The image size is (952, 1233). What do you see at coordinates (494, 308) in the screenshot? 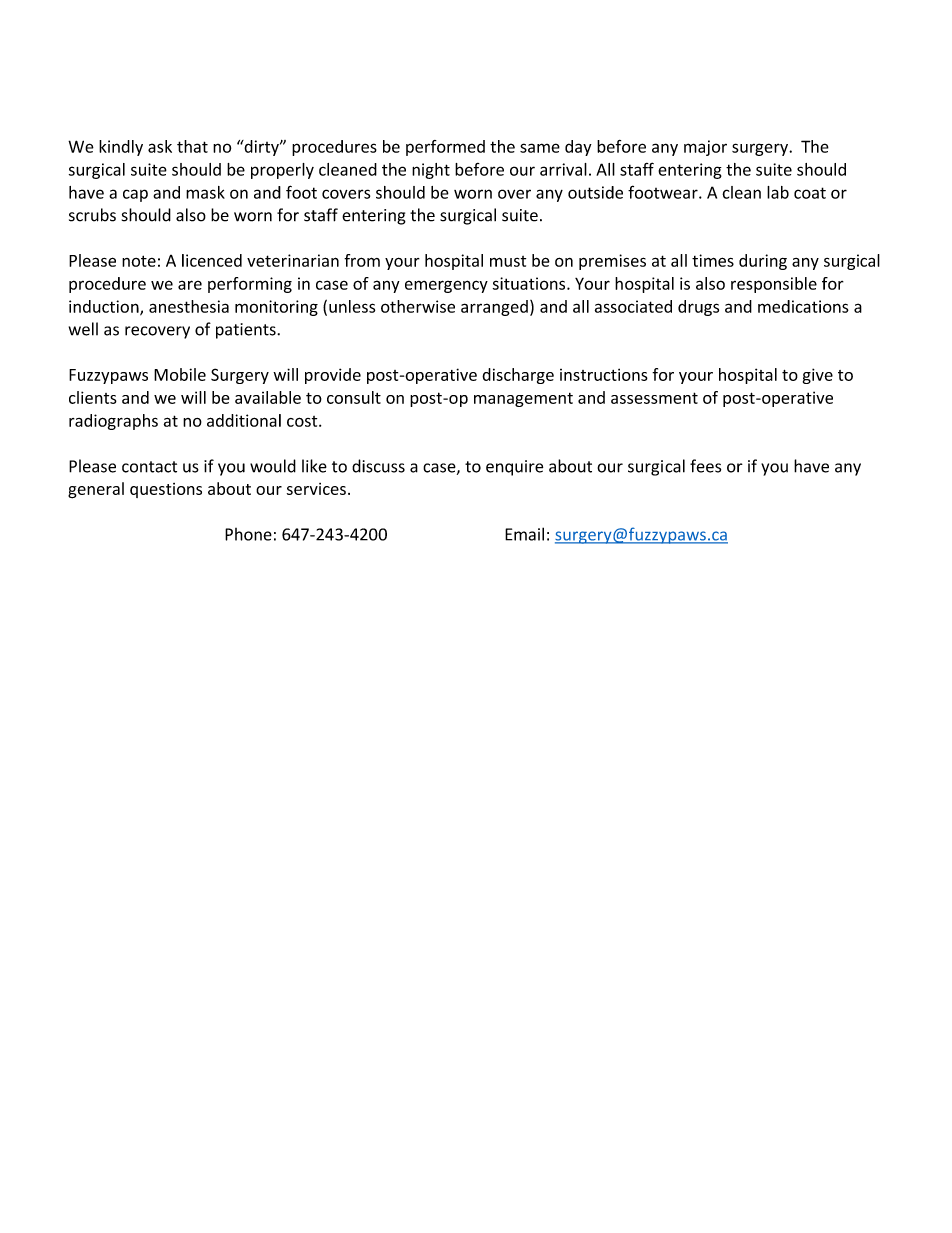
I see `arranged` at bounding box center [494, 308].
